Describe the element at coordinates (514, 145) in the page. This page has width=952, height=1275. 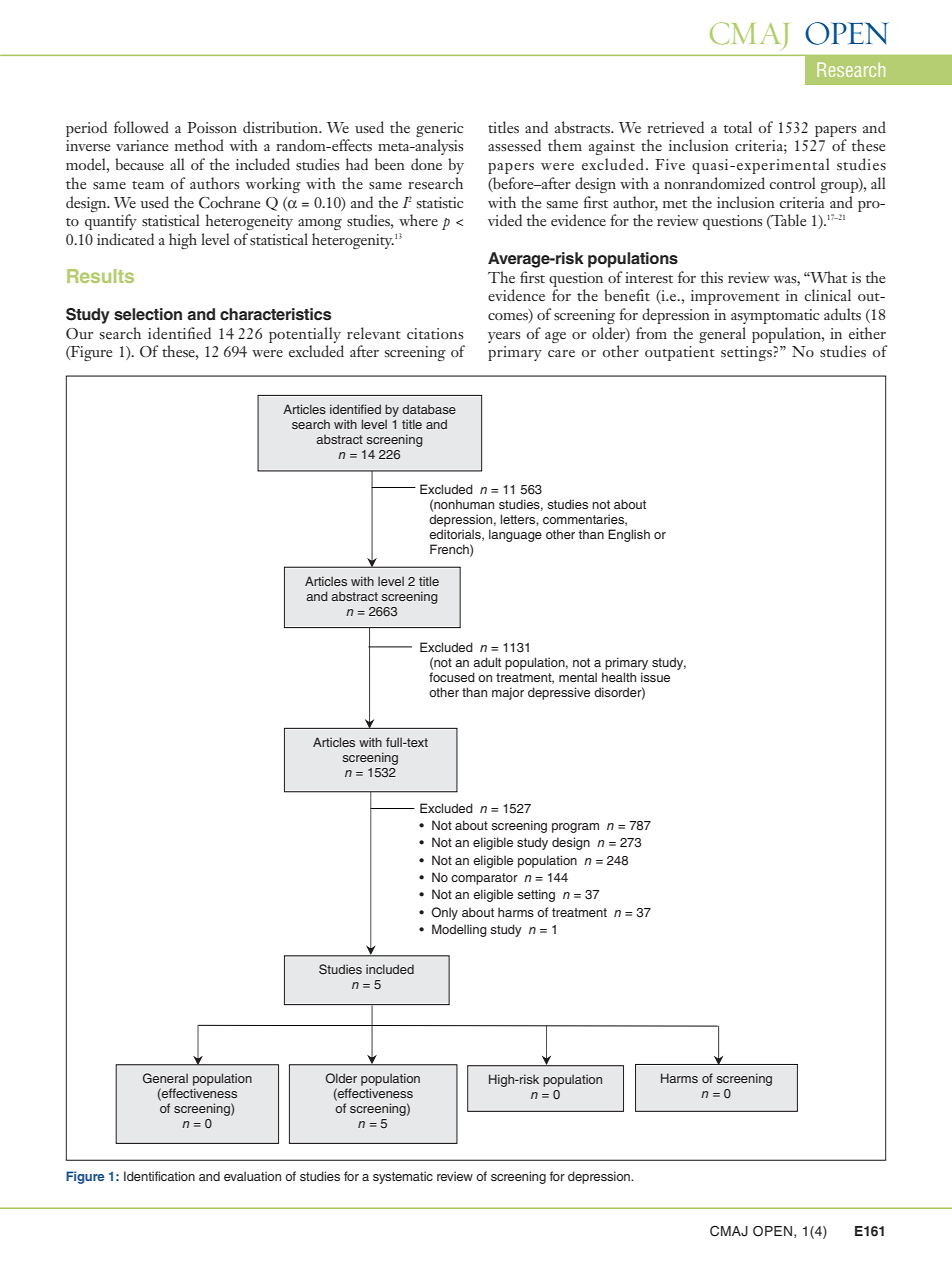
I see `assessed` at that location.
